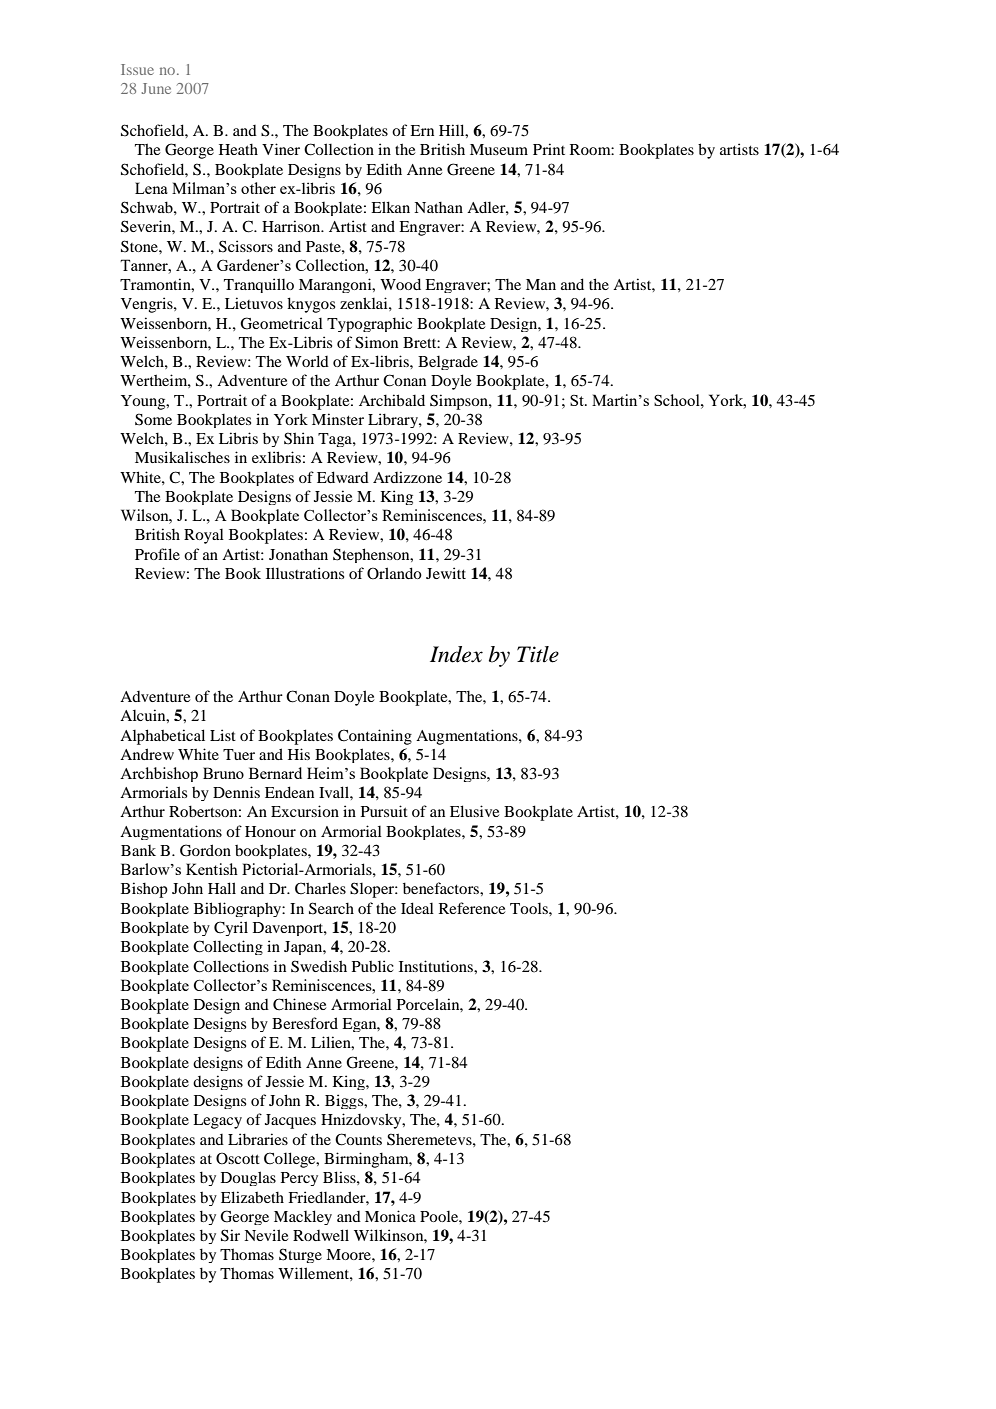 Image resolution: width=996 pixels, height=1409 pixels. Describe the element at coordinates (499, 149) in the screenshot. I see `Museum` at that location.
